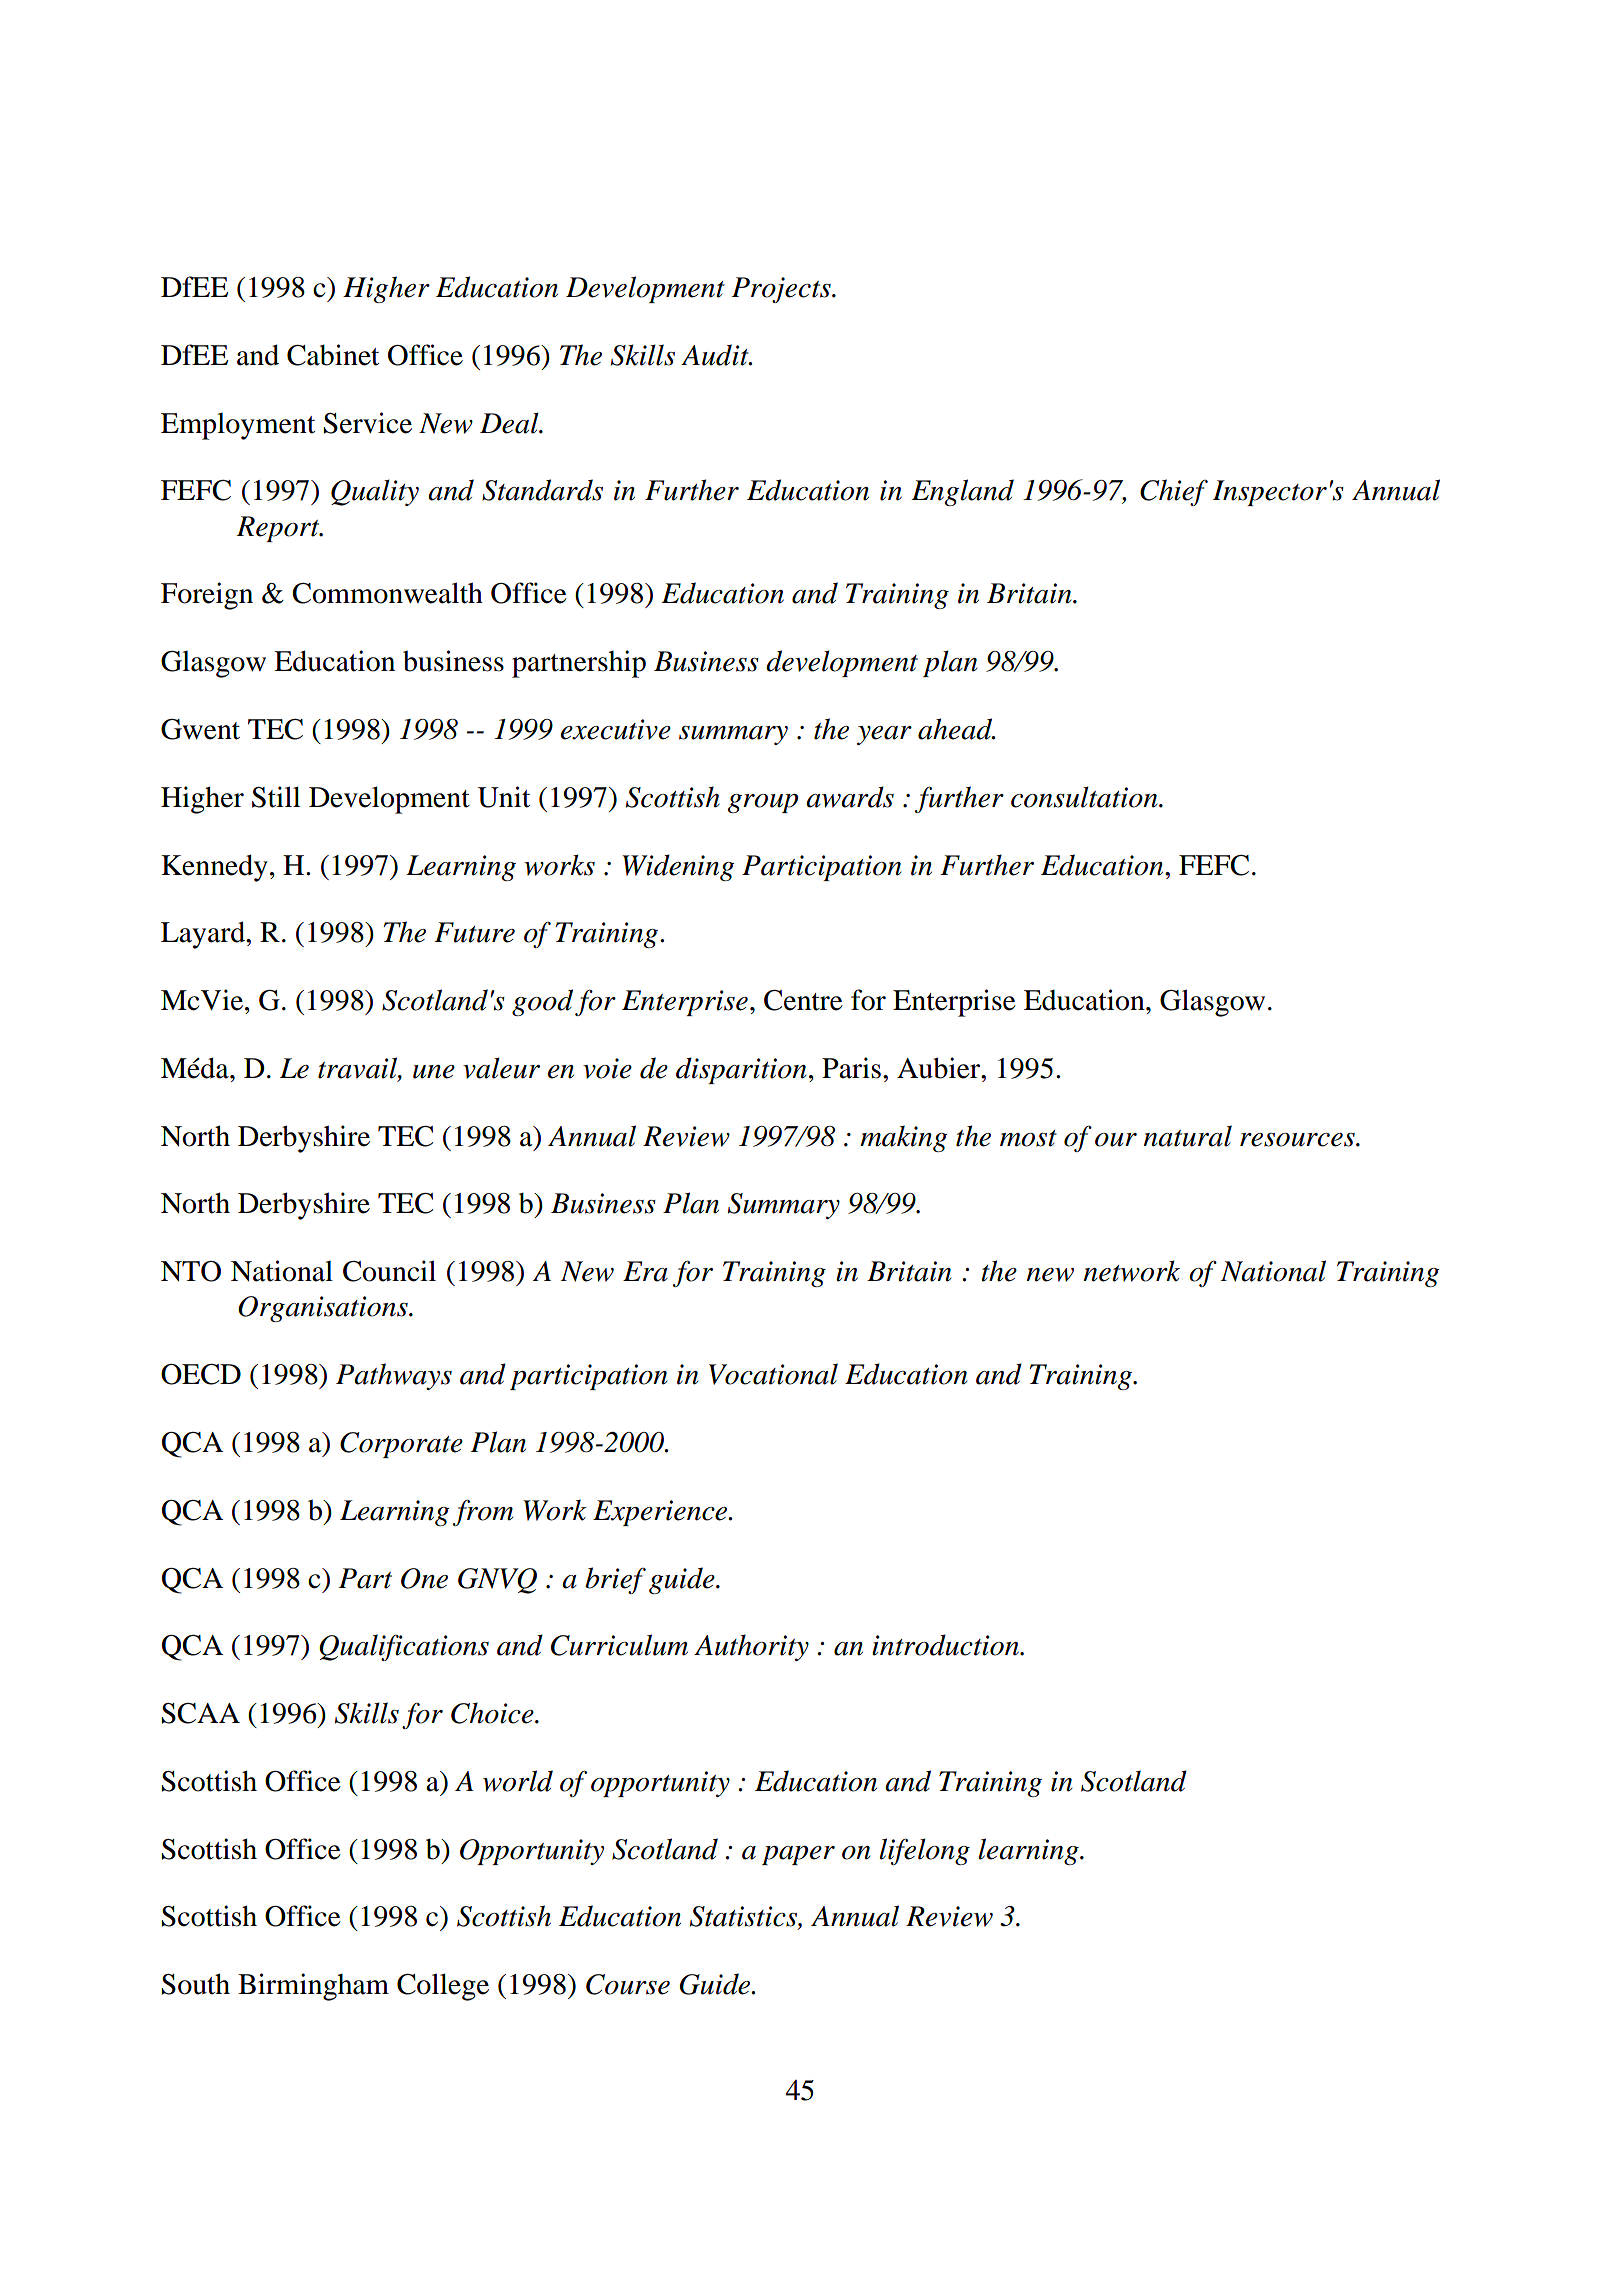 The height and width of the screenshot is (2275, 1608). Describe the element at coordinates (367, 423) in the screenshot. I see `Service` at that location.
